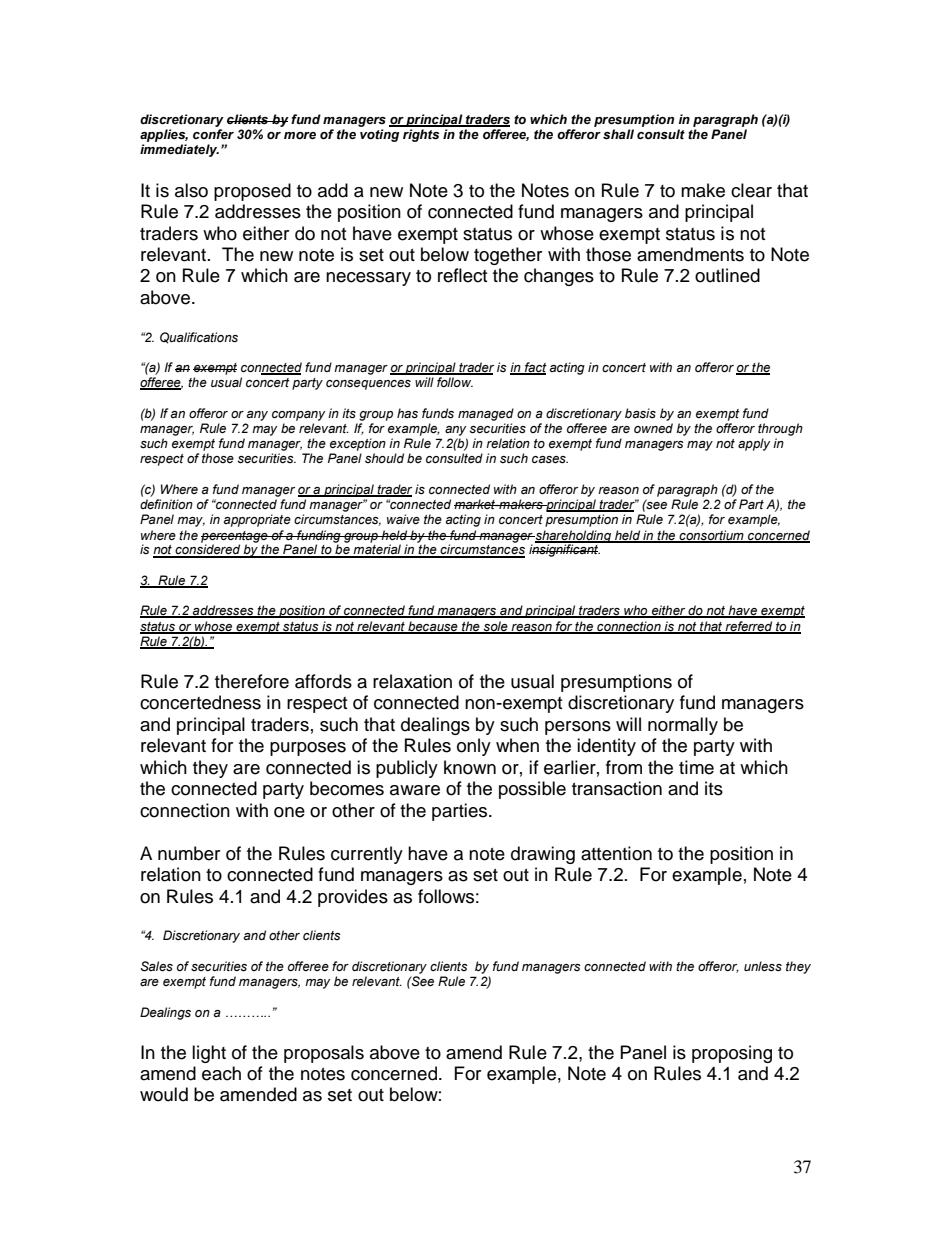 The width and height of the screenshot is (952, 1233). What do you see at coordinates (257, 520) in the screenshot?
I see `appropriate` at bounding box center [257, 520].
